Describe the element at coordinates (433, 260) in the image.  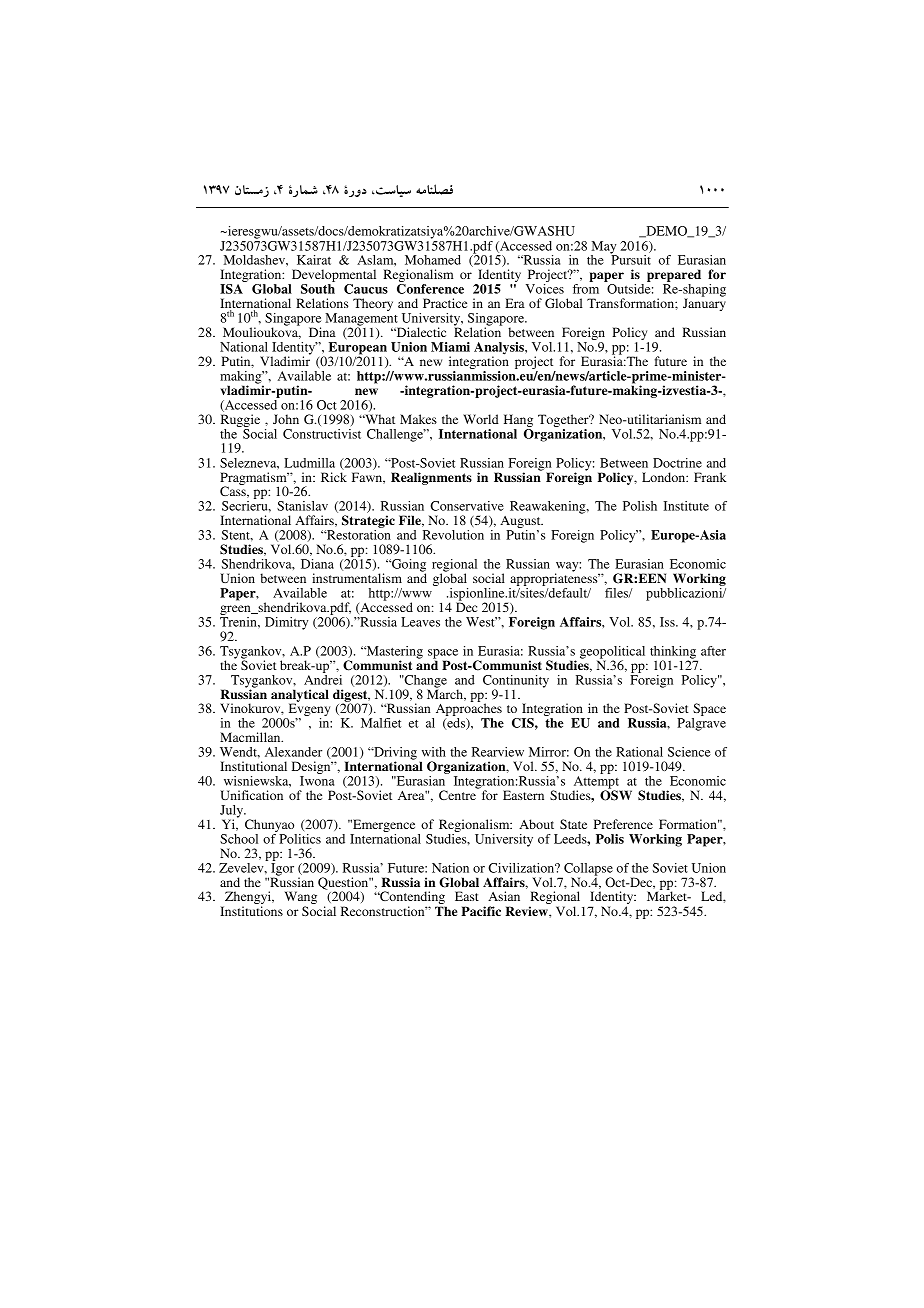
I see `Mohamed` at that location.
